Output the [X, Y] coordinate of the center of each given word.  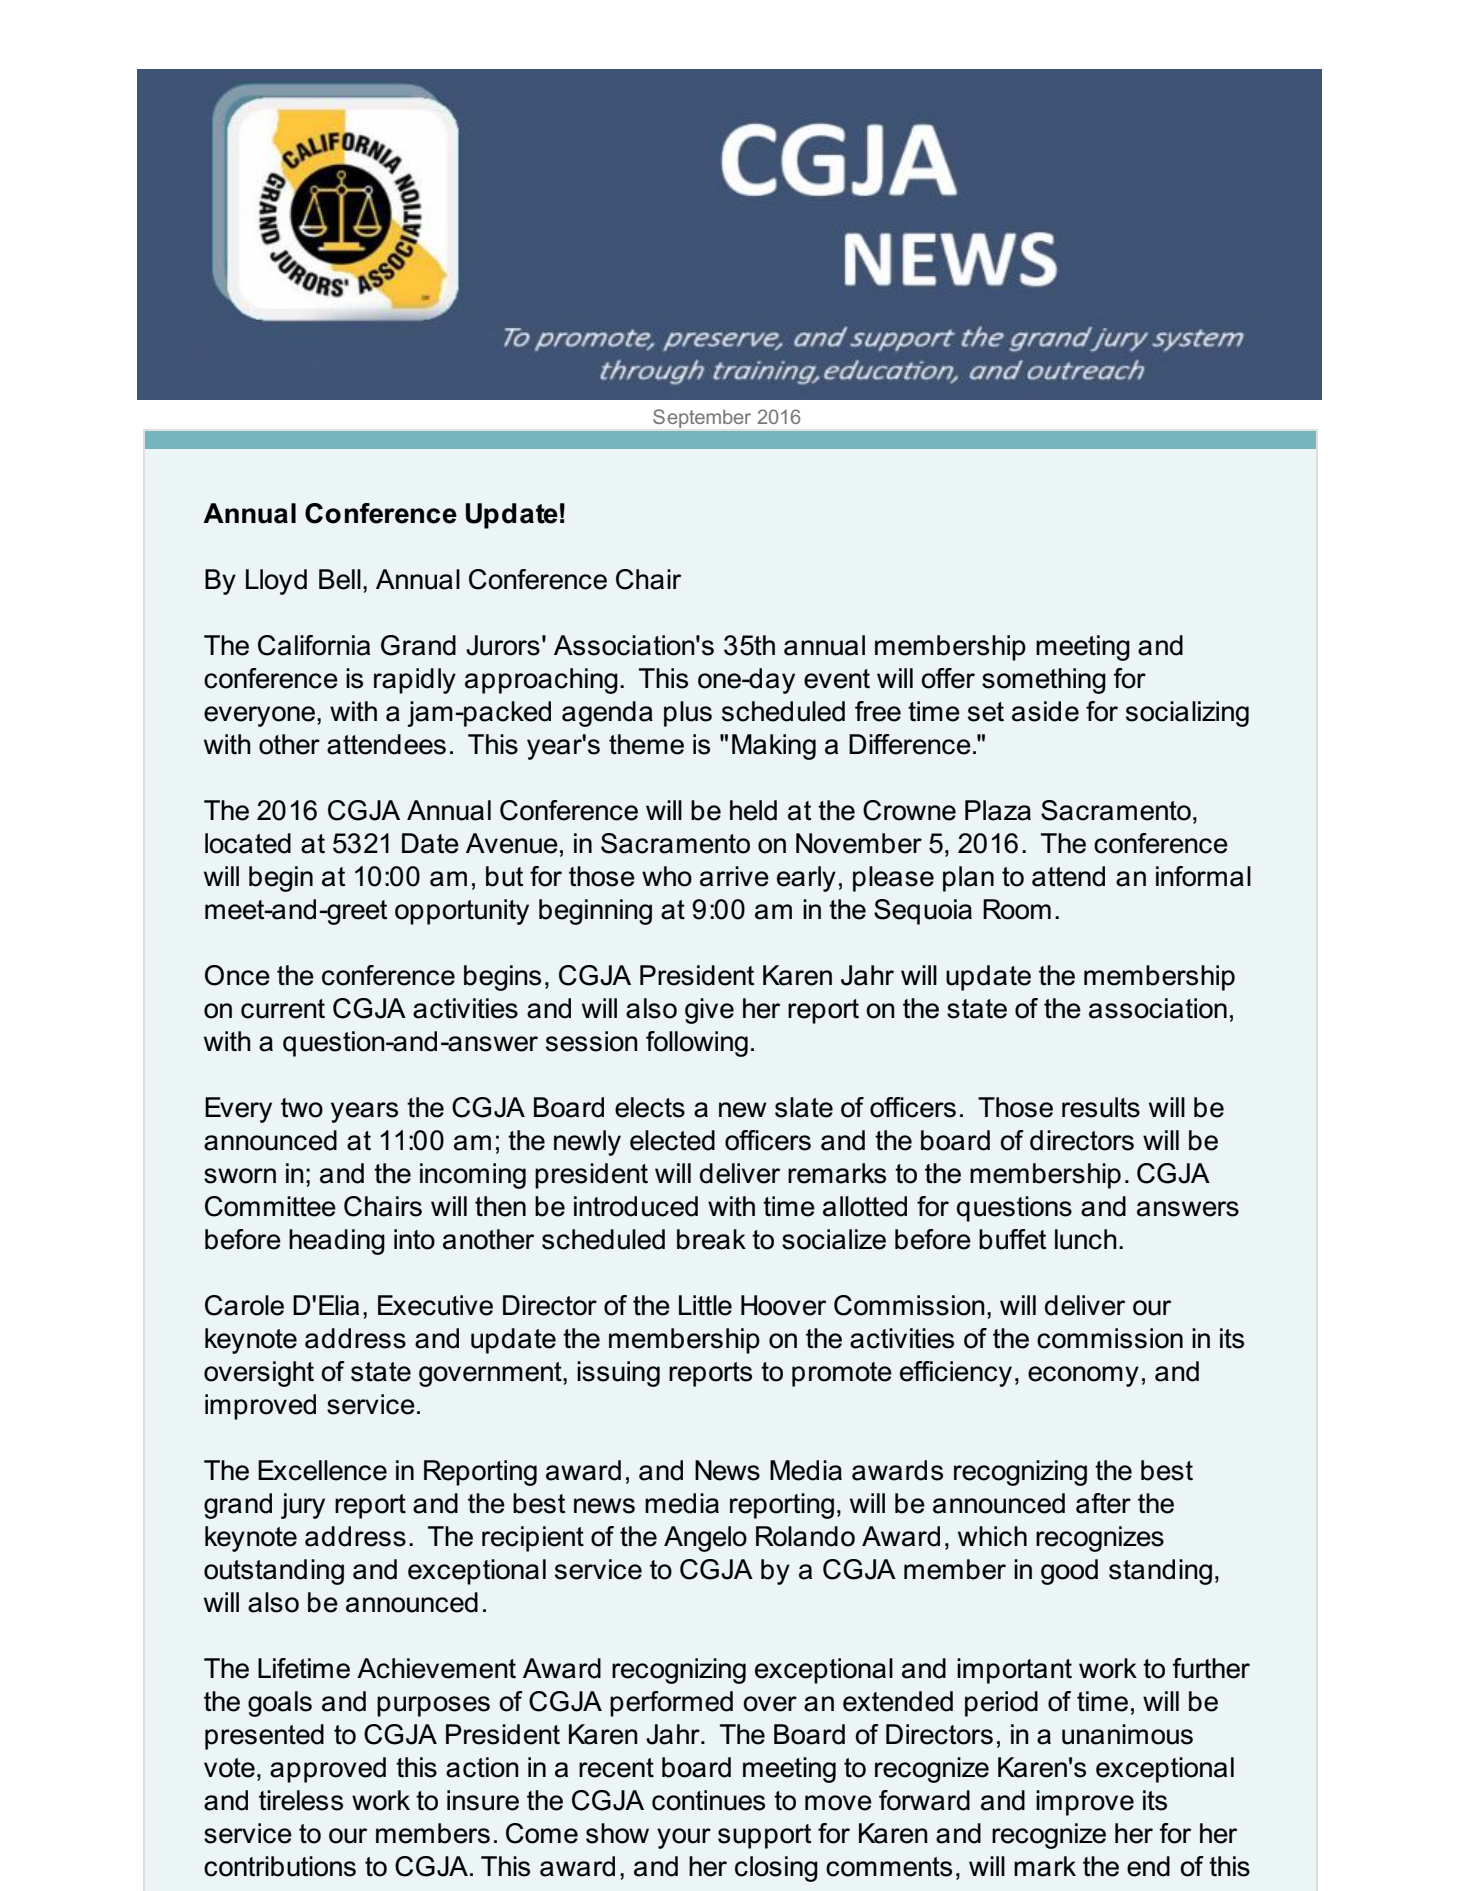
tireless [301, 1800]
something [1044, 681]
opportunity [462, 912]
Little [705, 1305]
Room [1017, 909]
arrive [734, 876]
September [702, 418]
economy [1083, 1376]
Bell [340, 579]
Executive [435, 1305]
